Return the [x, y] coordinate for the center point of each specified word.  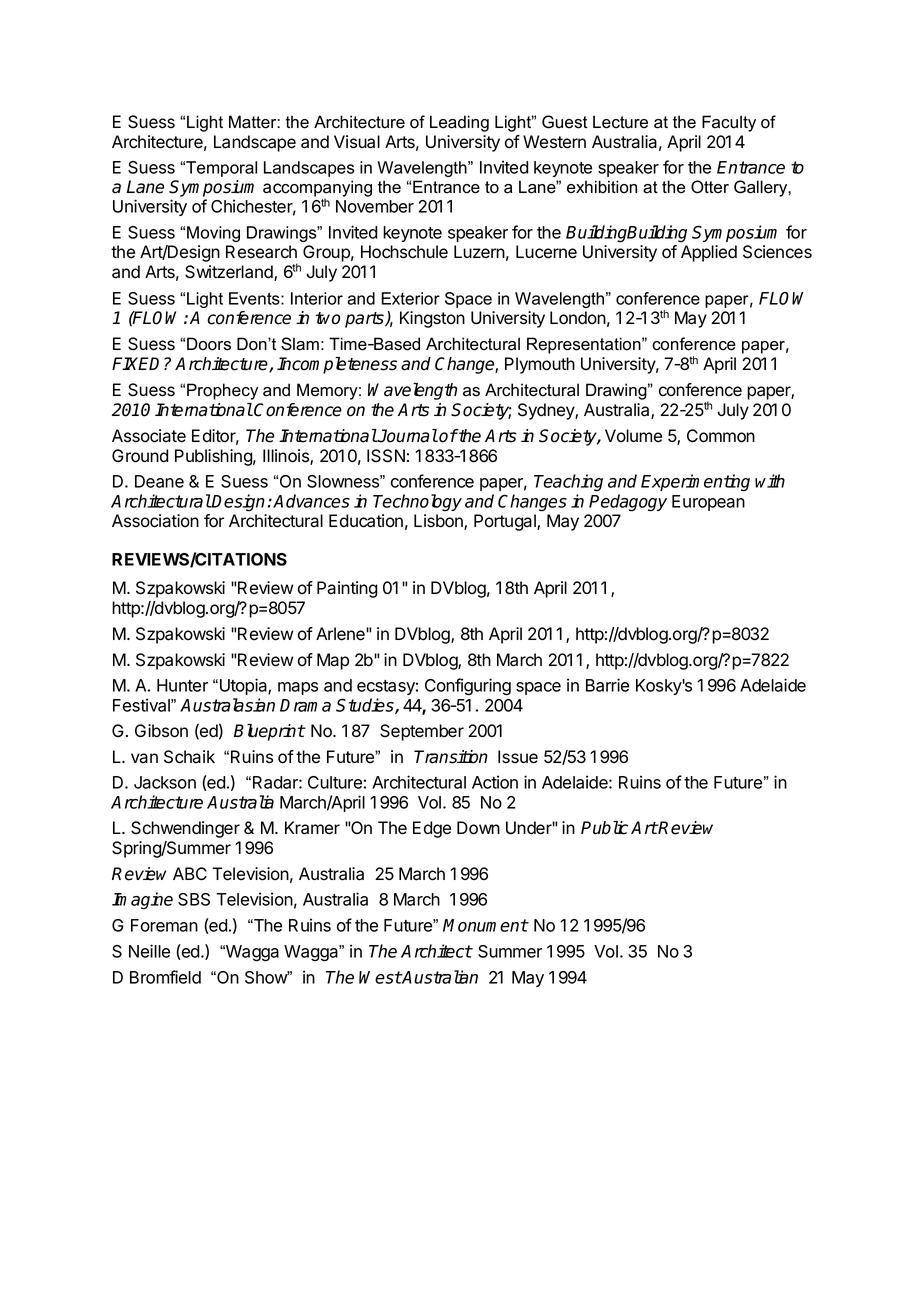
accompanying [317, 189]
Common [721, 436]
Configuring [468, 687]
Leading [459, 123]
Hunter [182, 685]
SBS [194, 899]
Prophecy [222, 391]
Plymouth [540, 365]
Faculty [729, 123]
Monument [485, 925]
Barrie [607, 685]
